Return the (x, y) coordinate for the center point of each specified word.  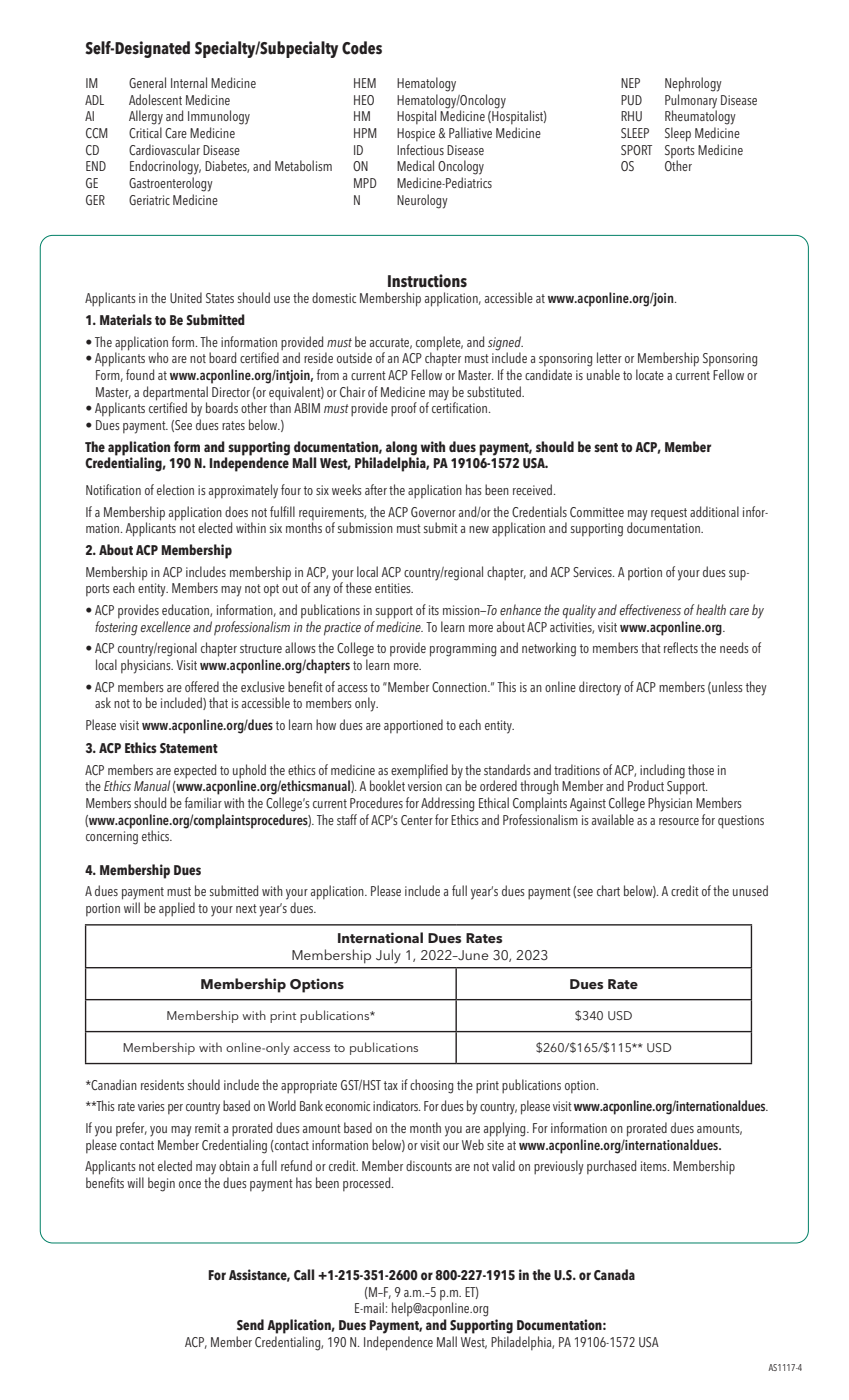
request (669, 514)
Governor (433, 512)
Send (250, 1325)
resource (679, 821)
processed (368, 1184)
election (175, 489)
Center (417, 820)
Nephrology (693, 84)
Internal (189, 82)
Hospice (416, 135)
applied (177, 909)
